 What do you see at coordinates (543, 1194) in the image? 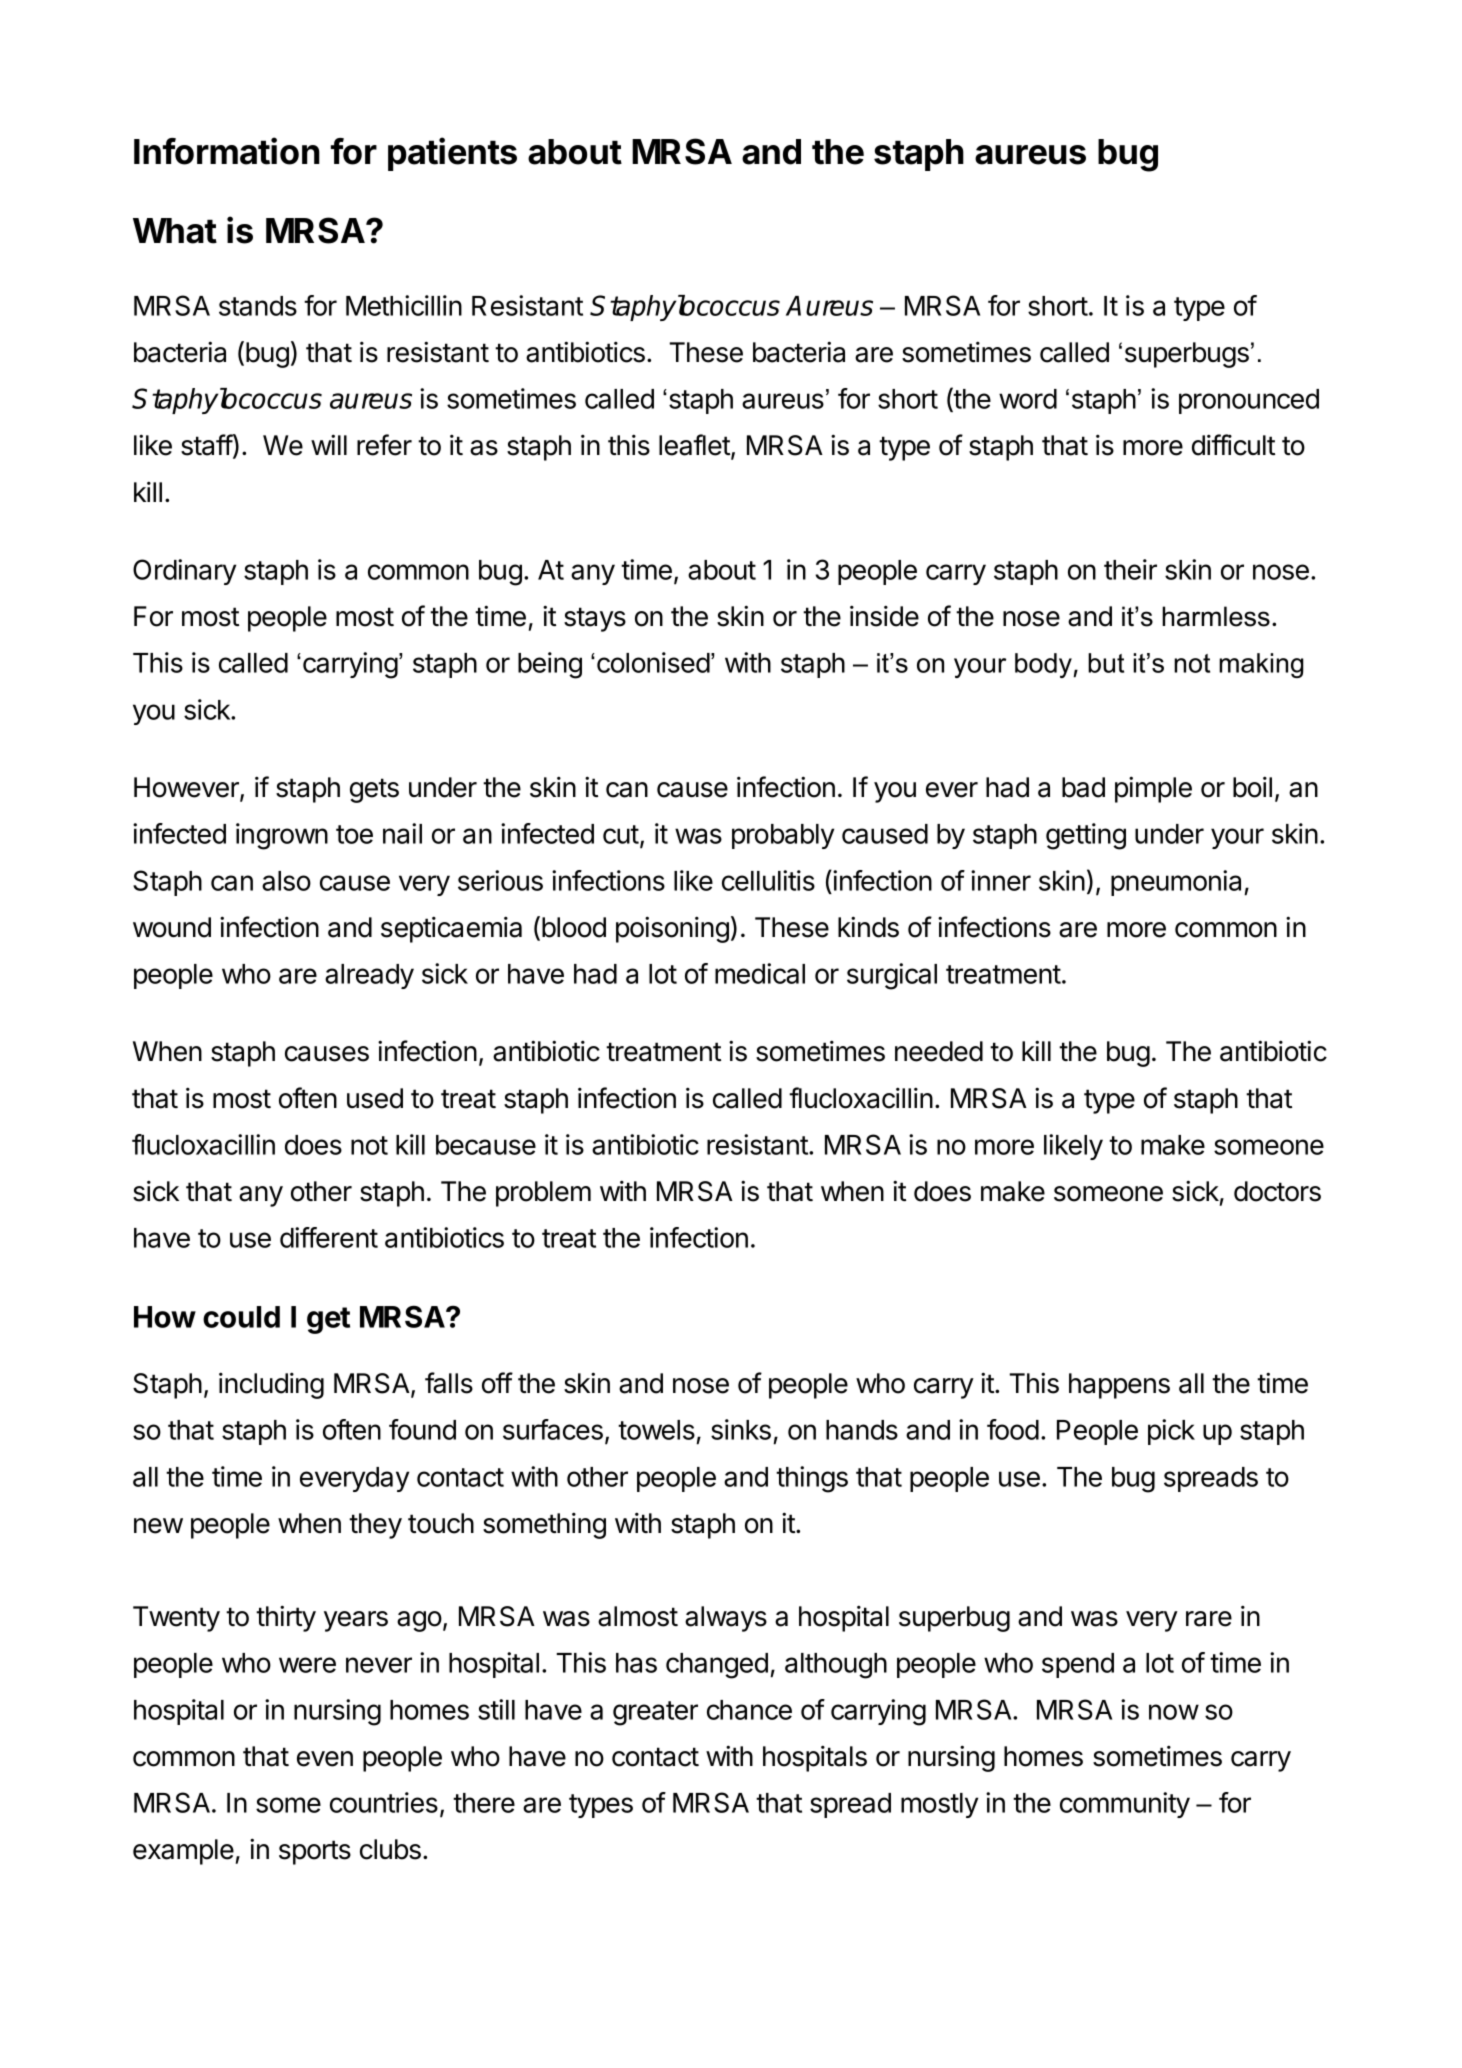
I see `problem` at bounding box center [543, 1194].
